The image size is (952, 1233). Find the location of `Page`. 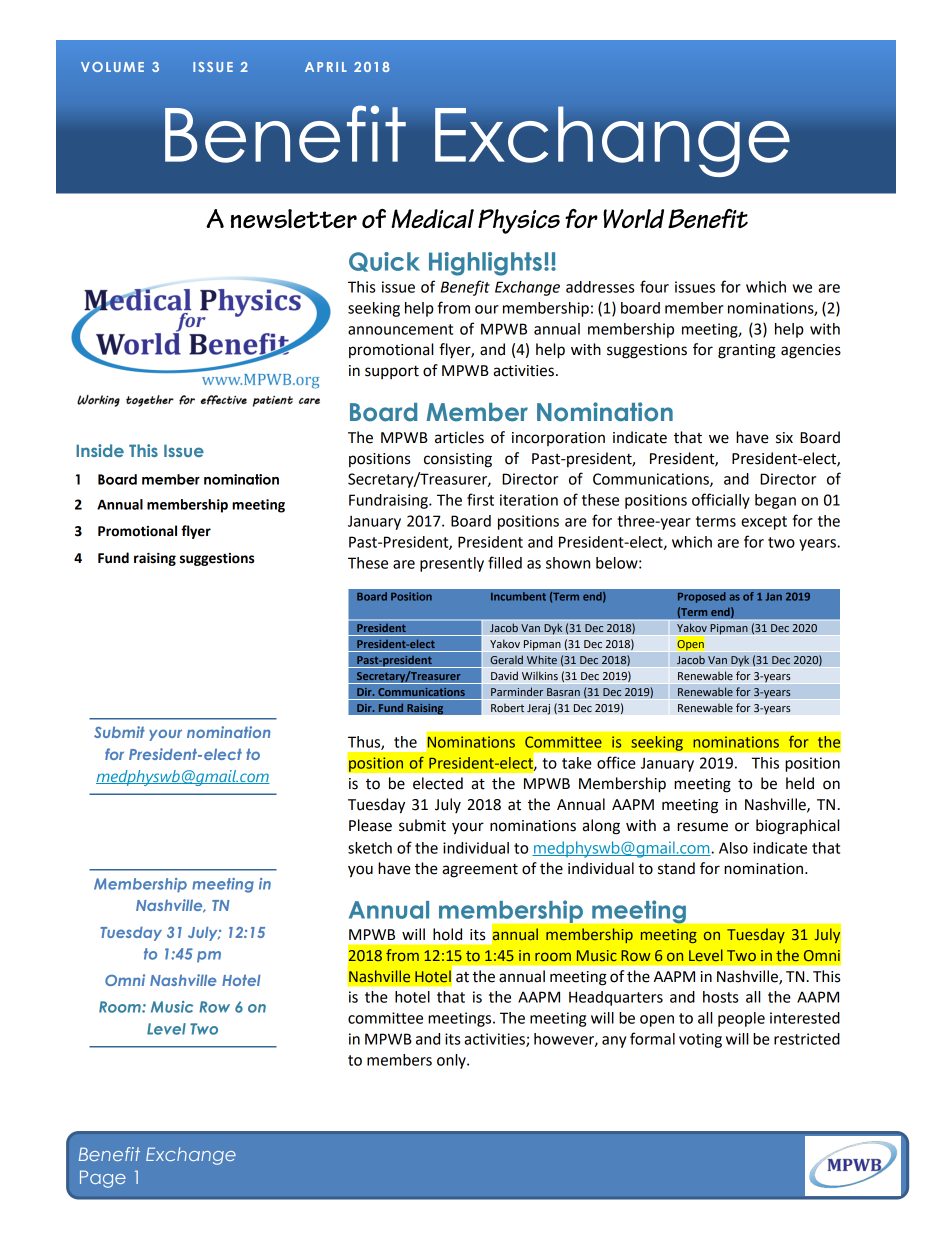

Page is located at coordinates (103, 1179).
